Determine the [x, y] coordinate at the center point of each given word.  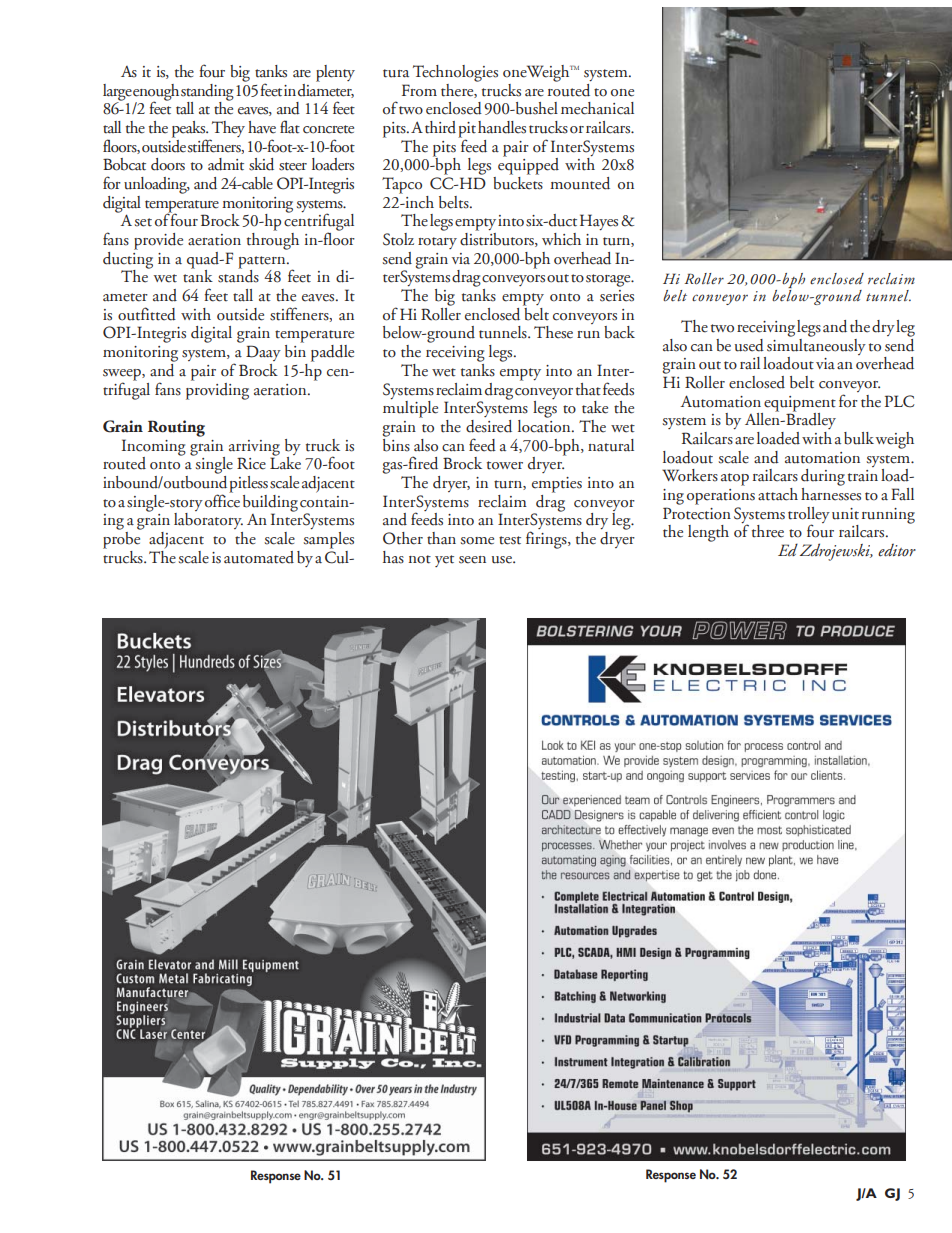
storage [609, 280]
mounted [580, 183]
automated [259, 557]
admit [226, 164]
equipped [528, 165]
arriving [254, 449]
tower [505, 465]
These [553, 332]
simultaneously [816, 345]
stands [238, 275]
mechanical [597, 108]
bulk [859, 438]
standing [207, 93]
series [617, 296]
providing [217, 390]
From [419, 90]
